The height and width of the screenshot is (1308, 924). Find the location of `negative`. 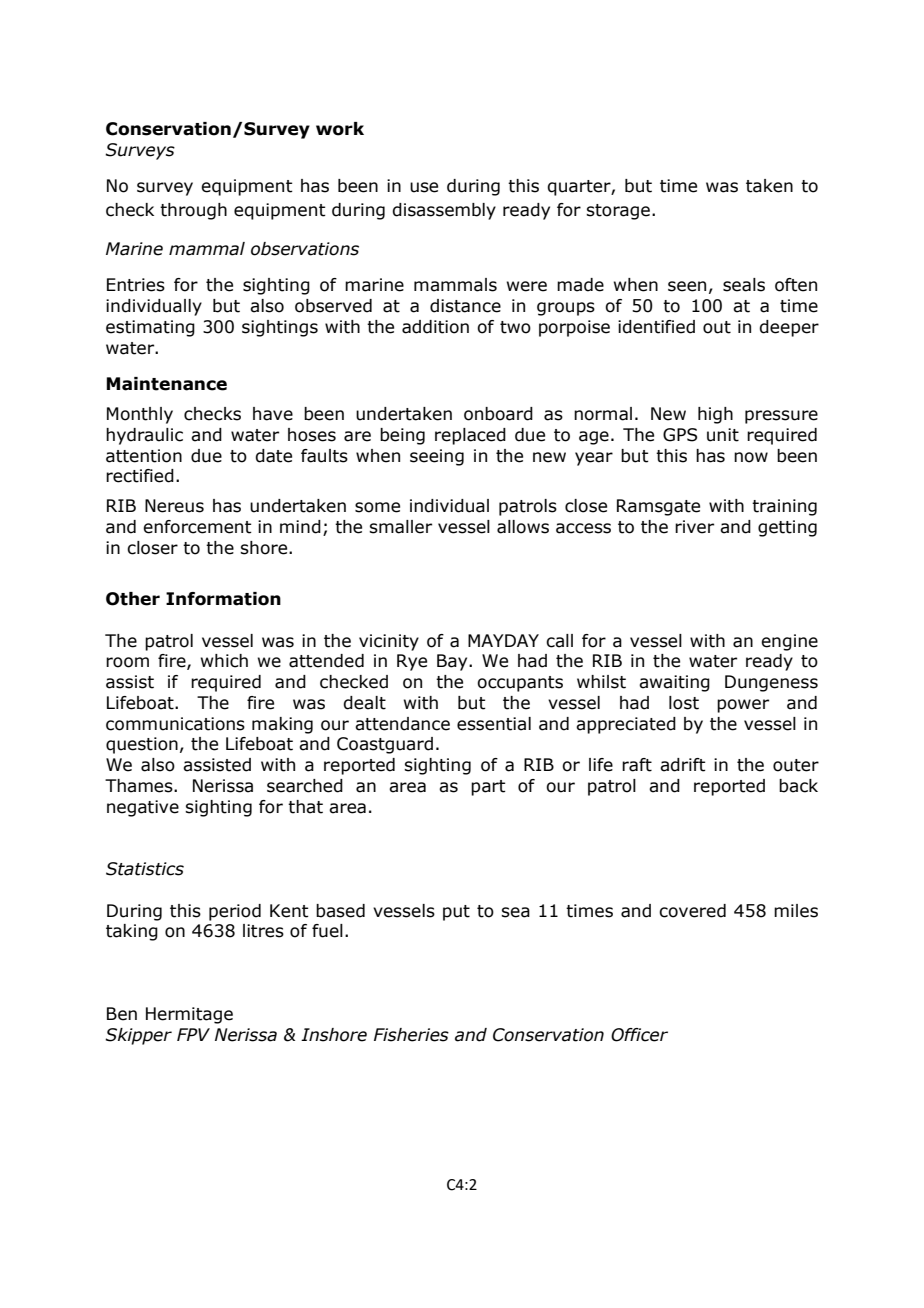

negative is located at coordinates (143, 808).
